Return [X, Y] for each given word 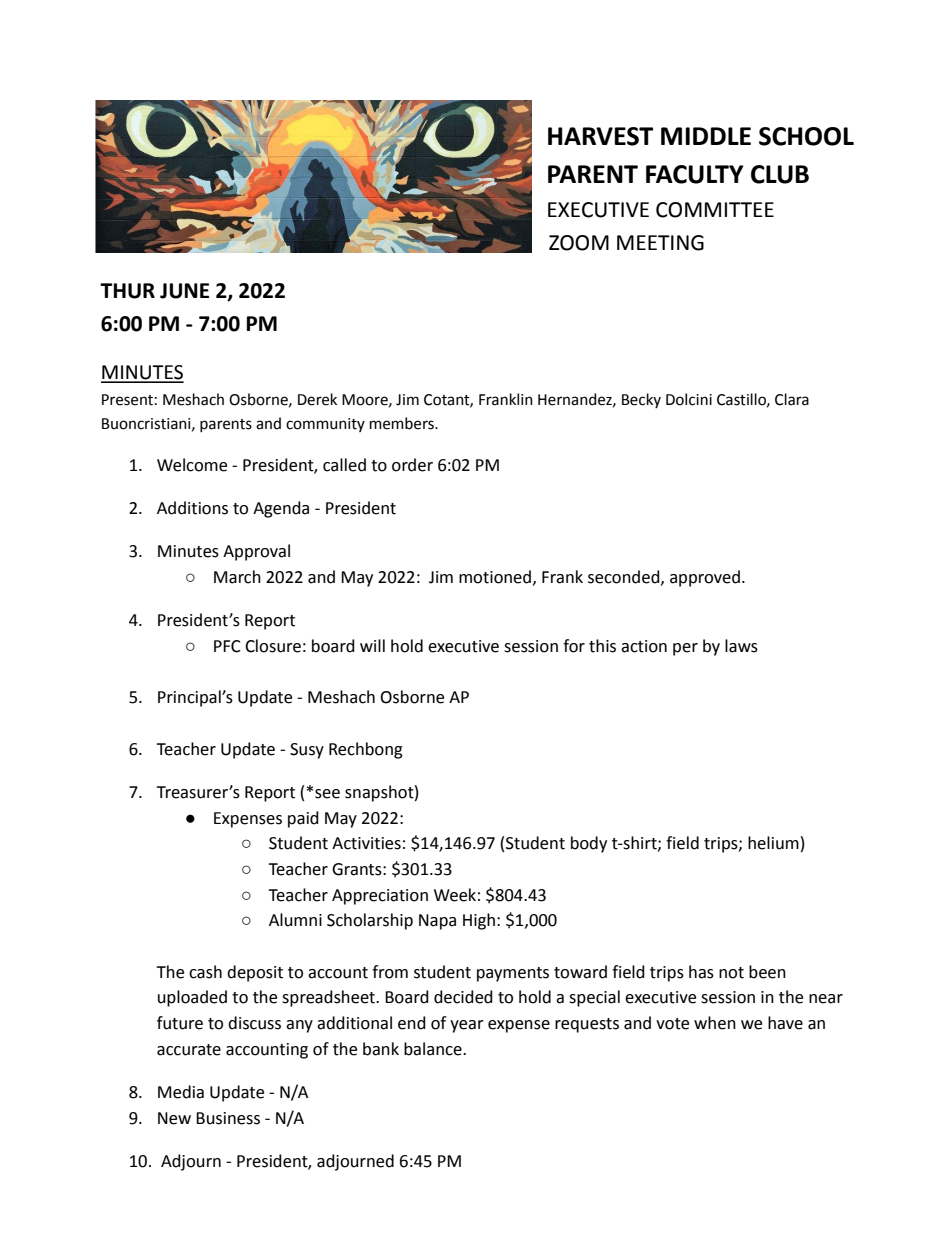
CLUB [780, 174]
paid [303, 819]
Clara [792, 399]
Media [181, 1092]
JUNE [184, 291]
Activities [366, 843]
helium [773, 843]
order [412, 465]
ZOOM [579, 243]
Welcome [192, 465]
